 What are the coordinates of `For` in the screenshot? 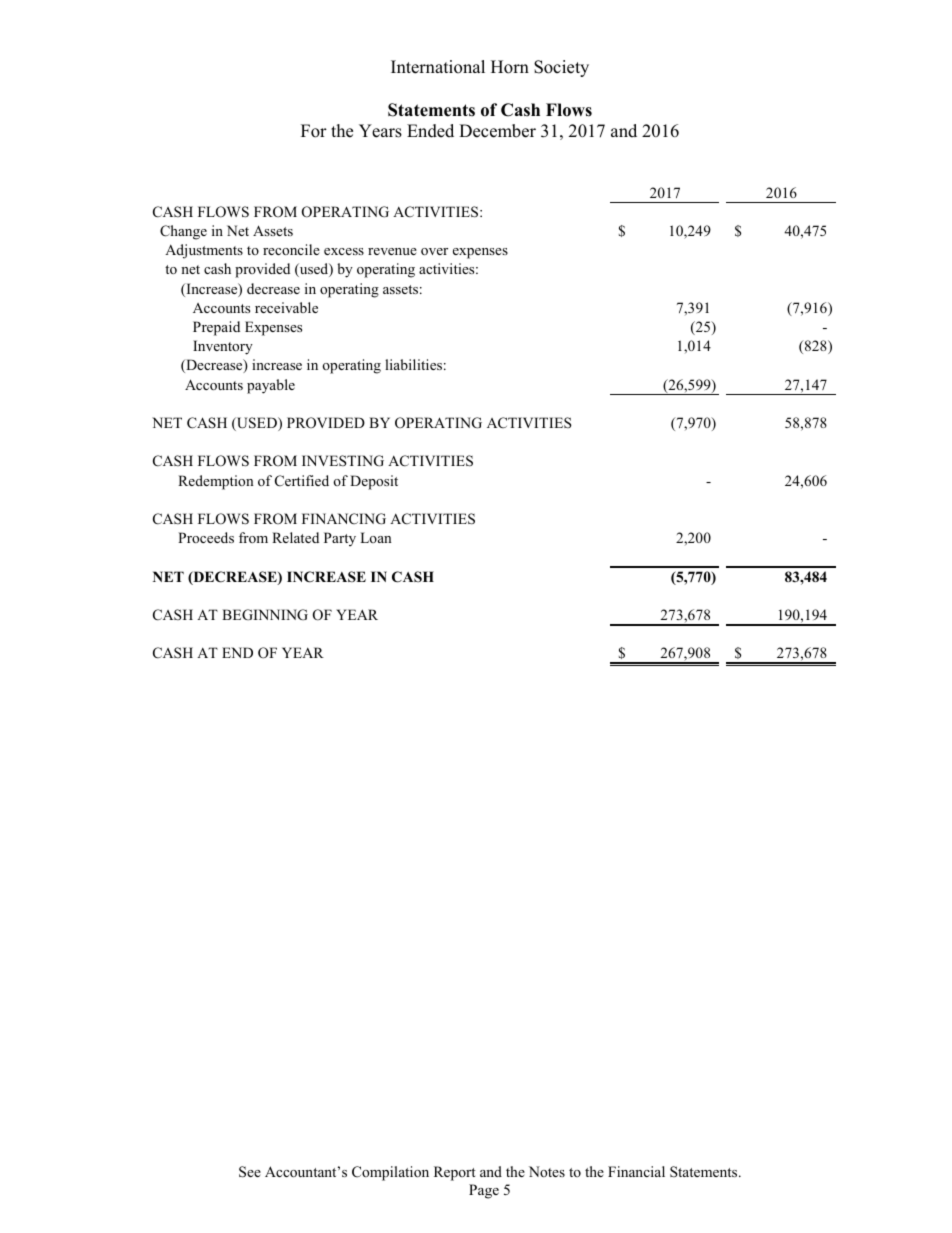 It's located at (314, 131).
